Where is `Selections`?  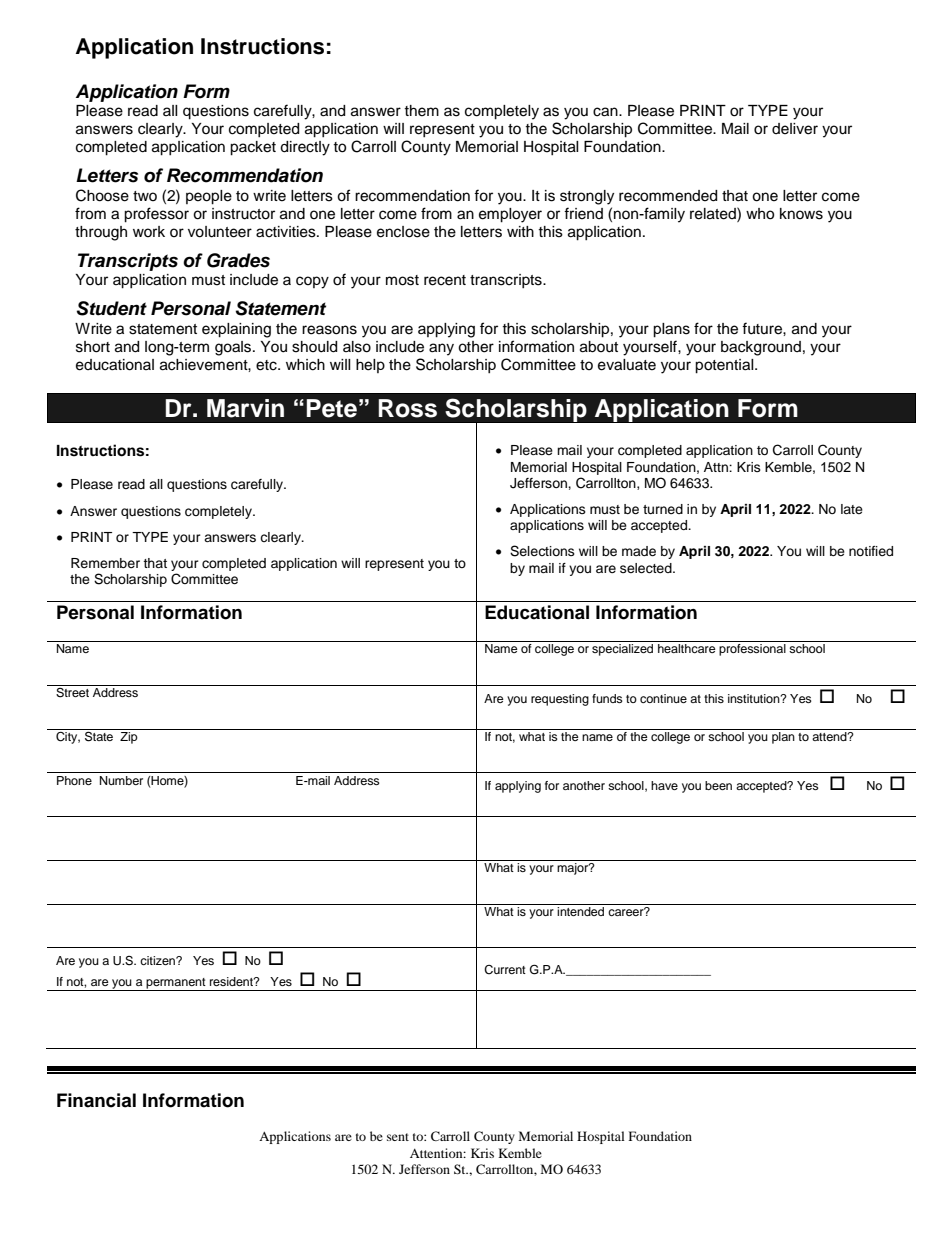 Selections is located at coordinates (542, 551).
